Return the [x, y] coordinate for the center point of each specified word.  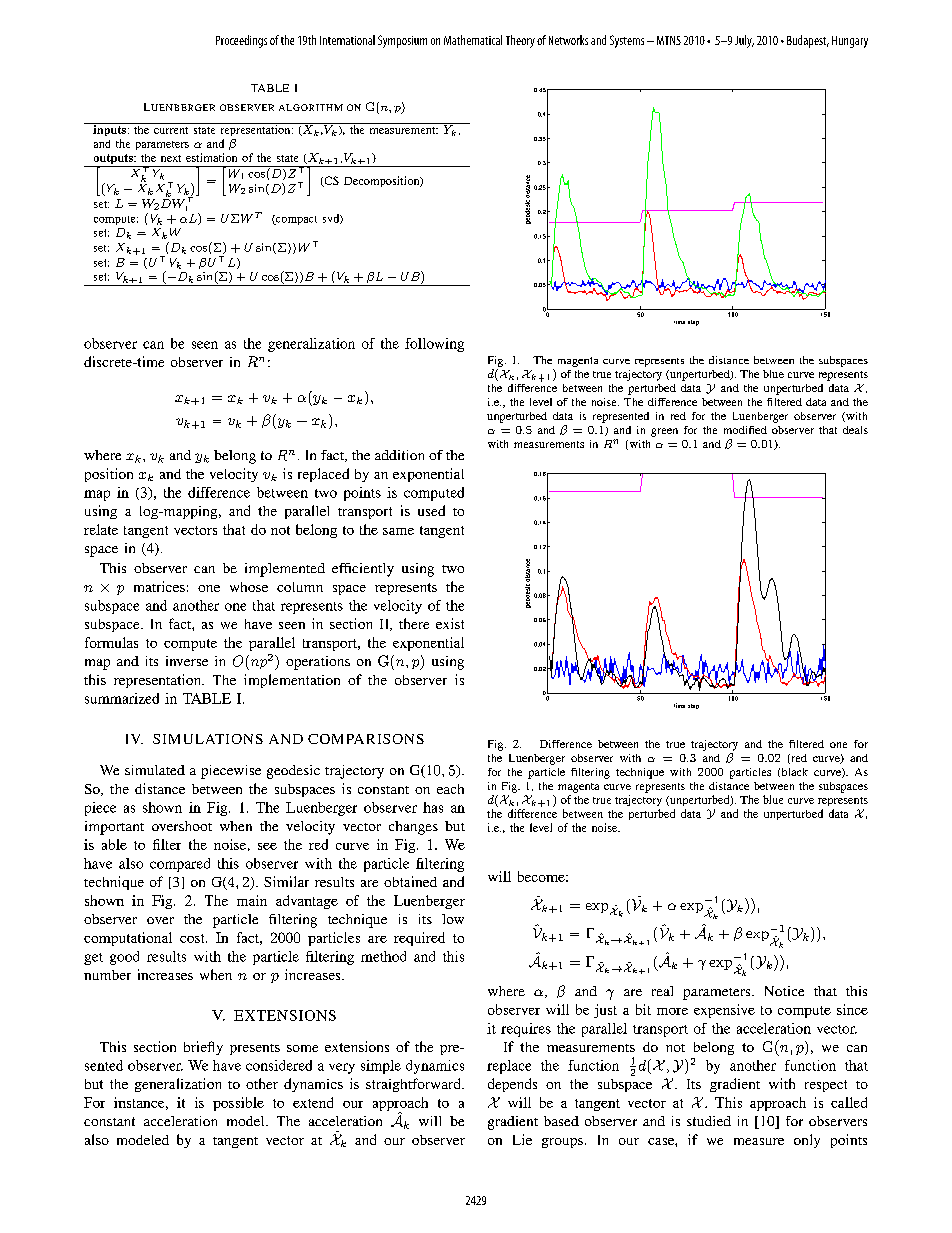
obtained [410, 881]
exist [450, 623]
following [434, 345]
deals [855, 430]
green [664, 432]
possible [238, 1104]
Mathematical [473, 40]
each [450, 789]
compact [295, 220]
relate [101, 529]
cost [193, 938]
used [431, 510]
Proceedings [241, 41]
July [744, 41]
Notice [784, 991]
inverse [187, 661]
